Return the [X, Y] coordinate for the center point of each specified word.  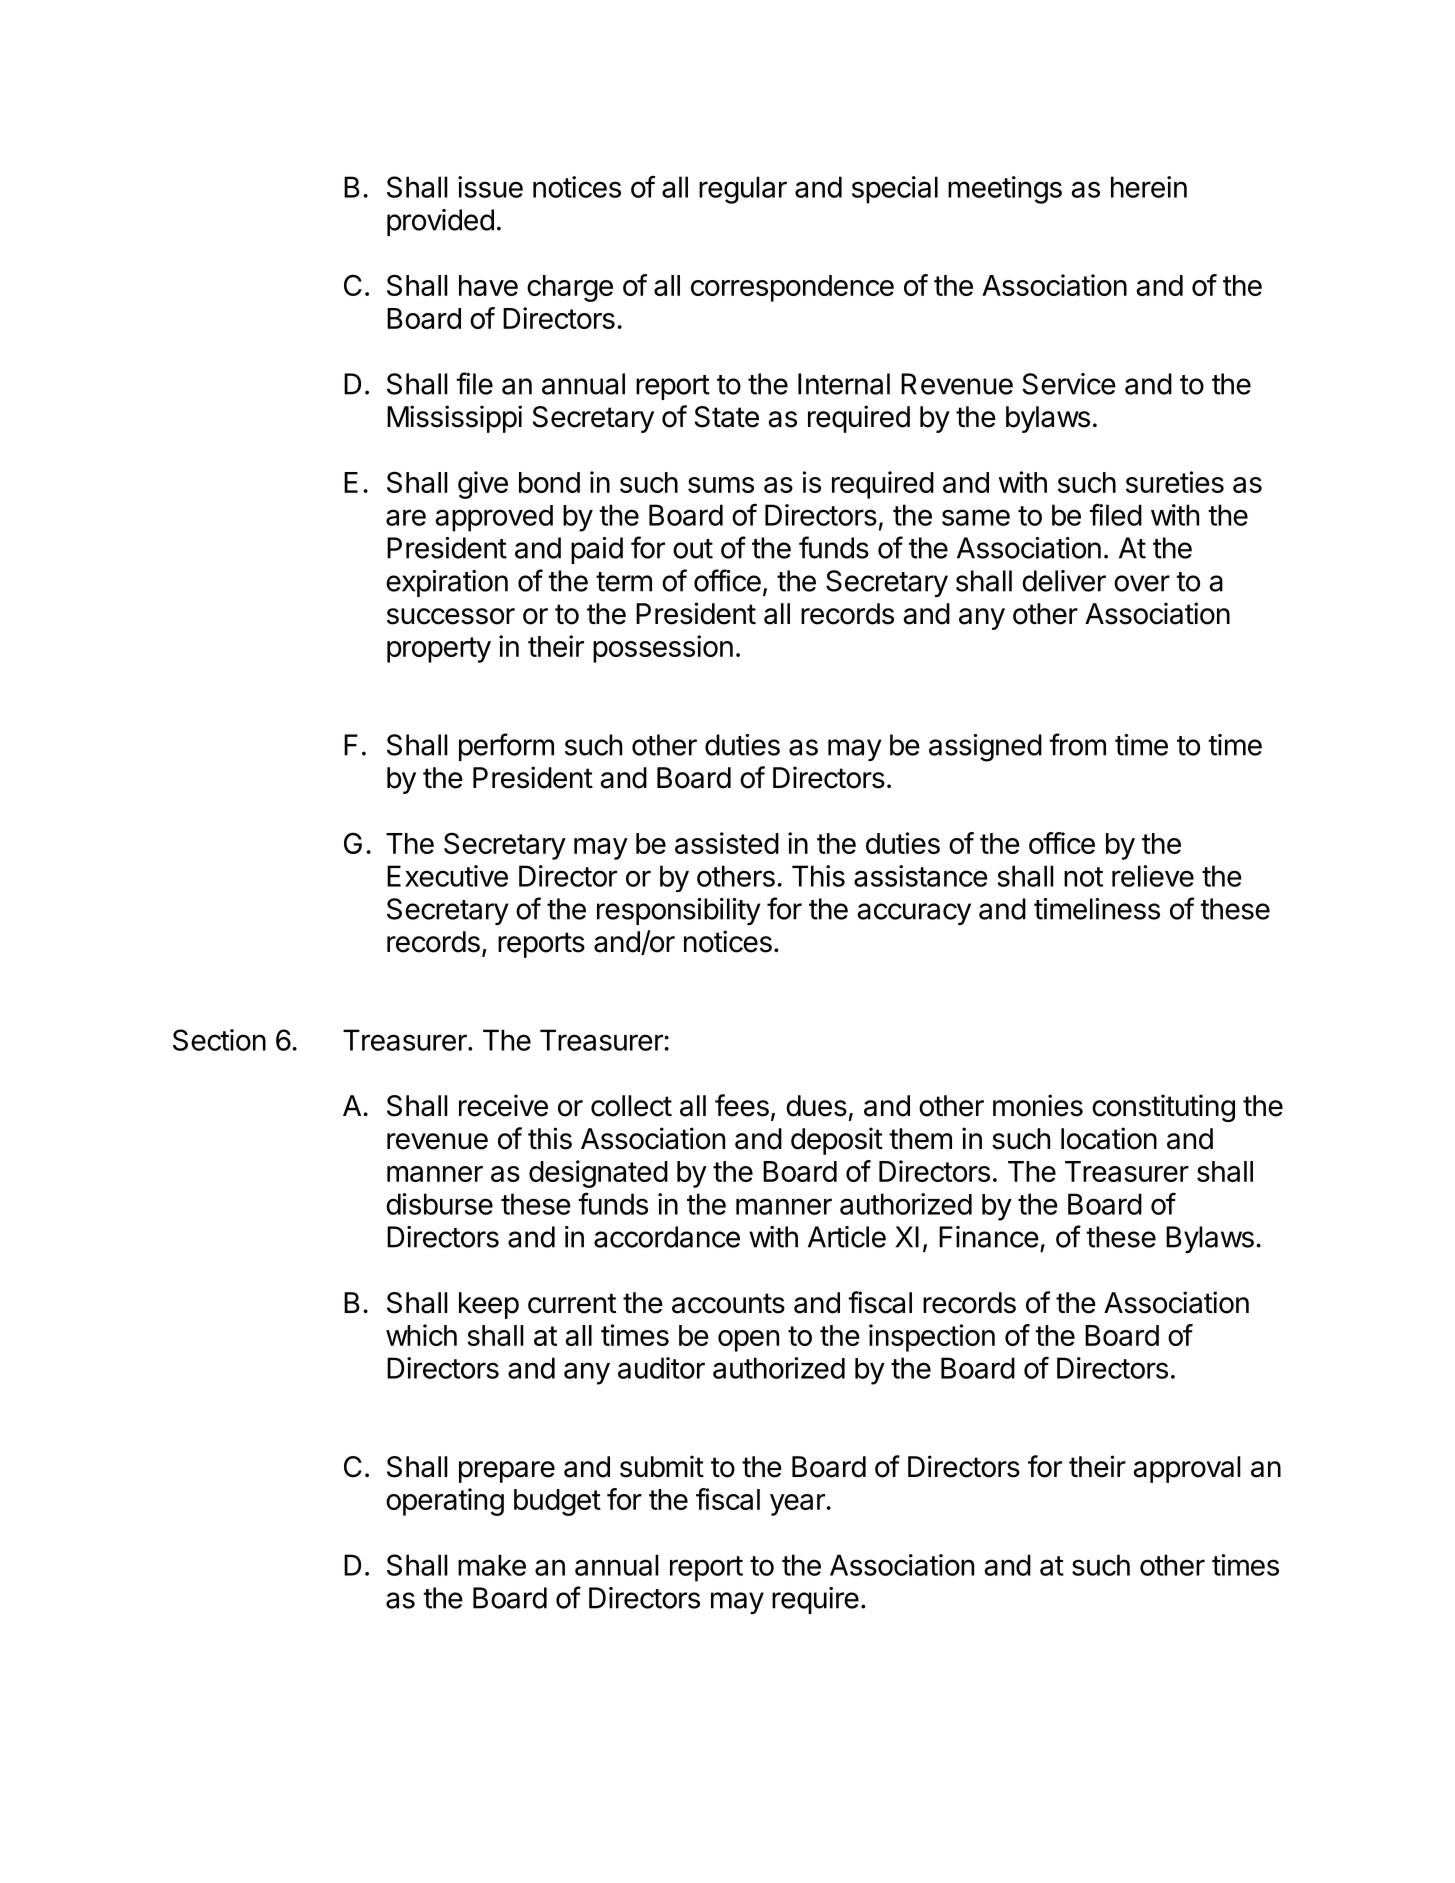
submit [662, 1466]
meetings [1005, 190]
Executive [447, 876]
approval [1187, 1469]
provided [440, 222]
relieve [1153, 876]
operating [445, 1502]
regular [743, 190]
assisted [727, 843]
